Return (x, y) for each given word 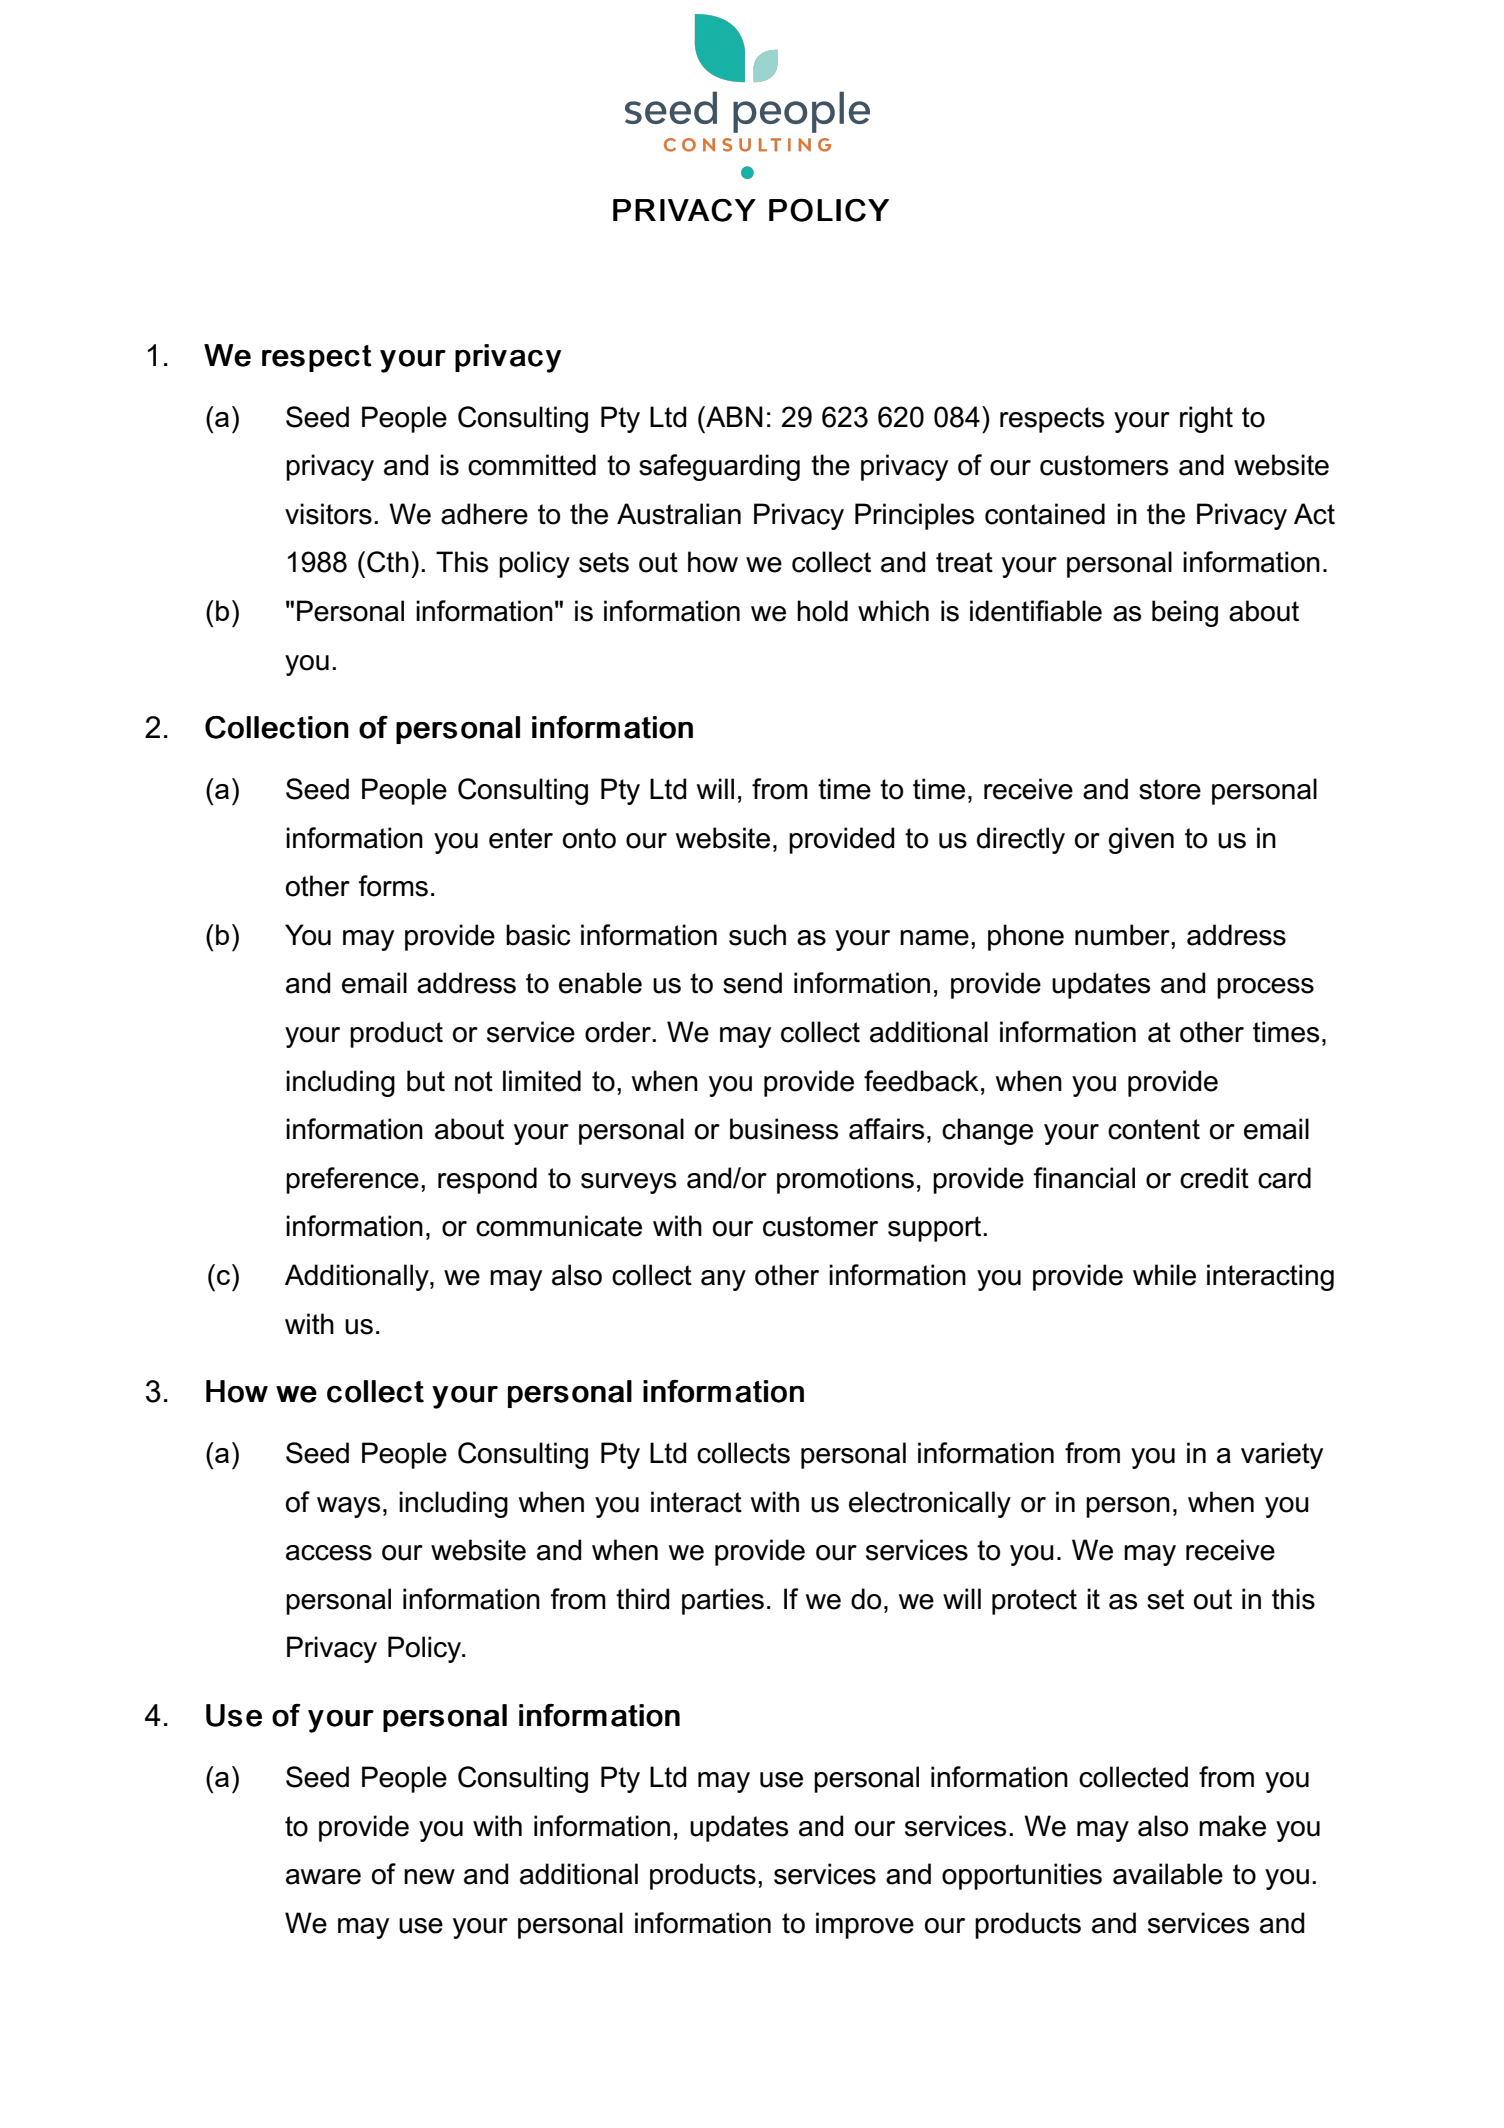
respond (487, 1180)
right (1206, 419)
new (429, 1877)
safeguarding (719, 467)
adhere (484, 514)
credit (1214, 1178)
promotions (845, 1180)
